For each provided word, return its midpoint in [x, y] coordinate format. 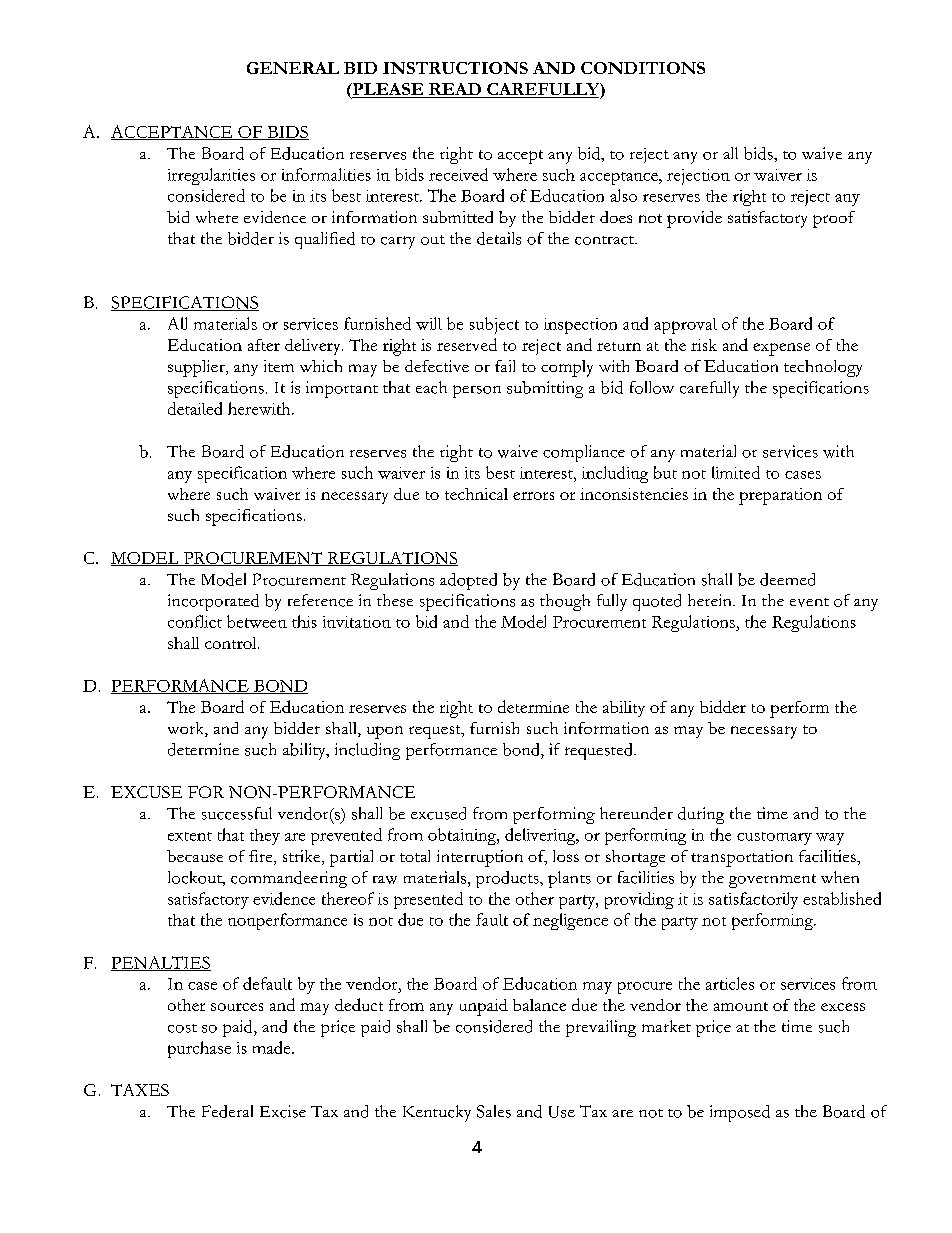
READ [455, 90]
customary [774, 838]
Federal [227, 1111]
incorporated [213, 602]
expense [781, 349]
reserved [467, 344]
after [264, 345]
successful [237, 813]
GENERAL [293, 68]
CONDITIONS [643, 68]
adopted [468, 581]
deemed [787, 579]
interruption [480, 858]
